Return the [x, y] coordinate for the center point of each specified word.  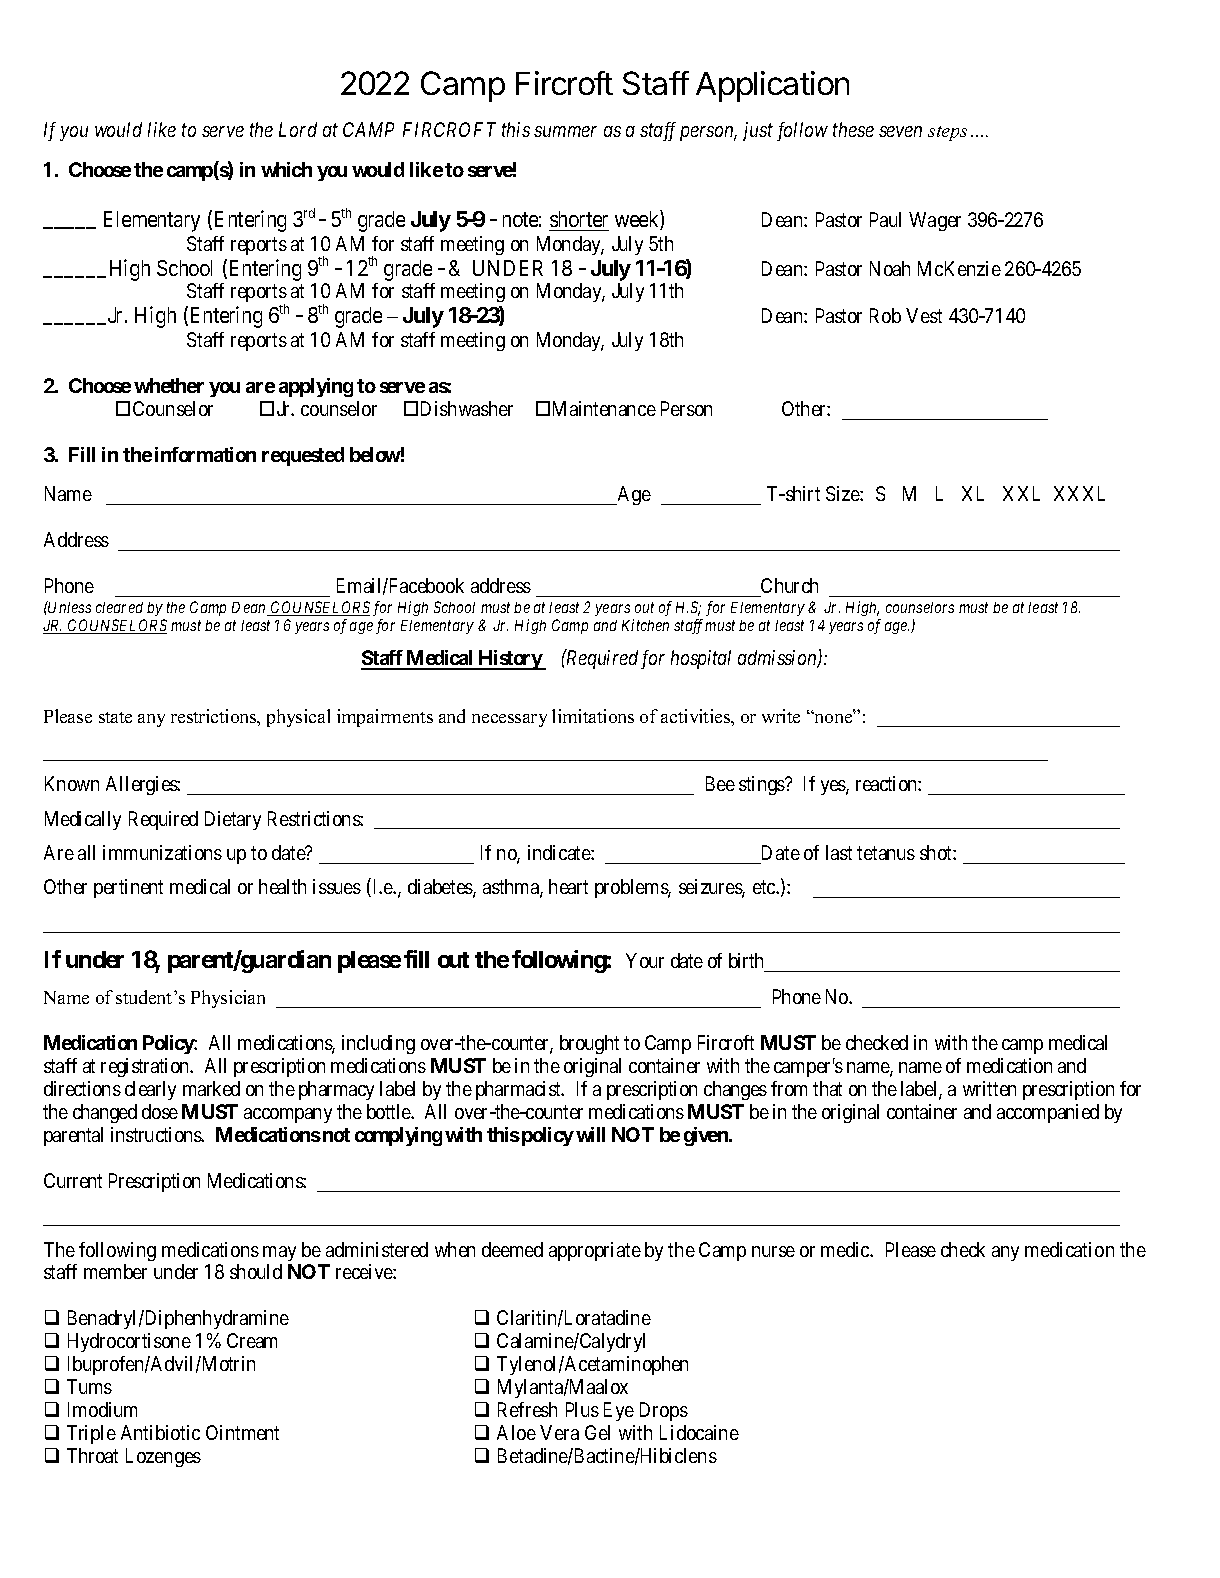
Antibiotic [160, 1432]
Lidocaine [699, 1432]
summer [565, 131]
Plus [582, 1409]
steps [947, 133]
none [833, 717]
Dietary [233, 820]
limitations [593, 716]
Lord [298, 129]
